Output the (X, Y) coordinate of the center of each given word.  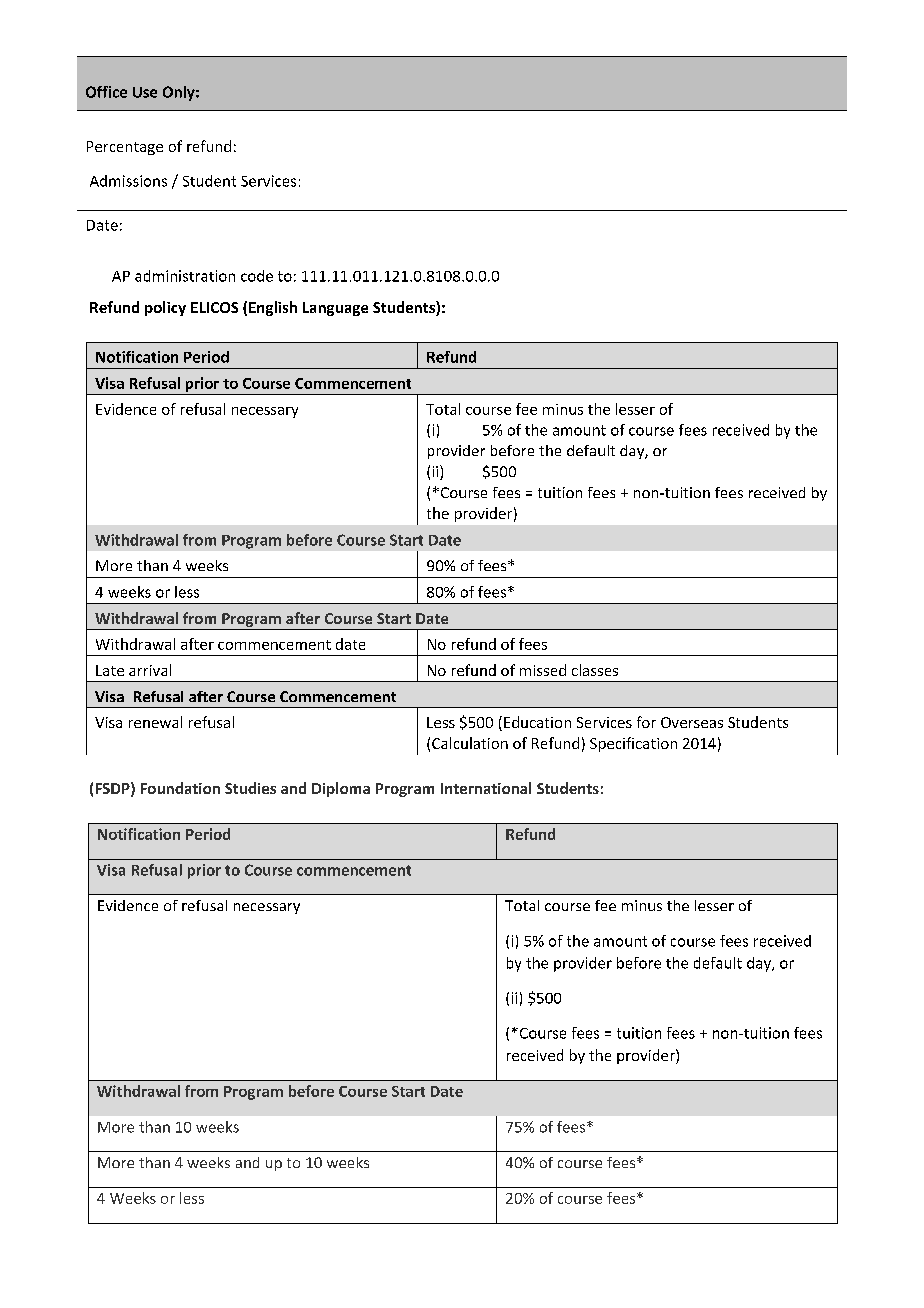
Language (335, 309)
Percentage (125, 148)
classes (595, 670)
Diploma (341, 789)
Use (145, 92)
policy (165, 308)
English (273, 308)
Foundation (180, 788)
